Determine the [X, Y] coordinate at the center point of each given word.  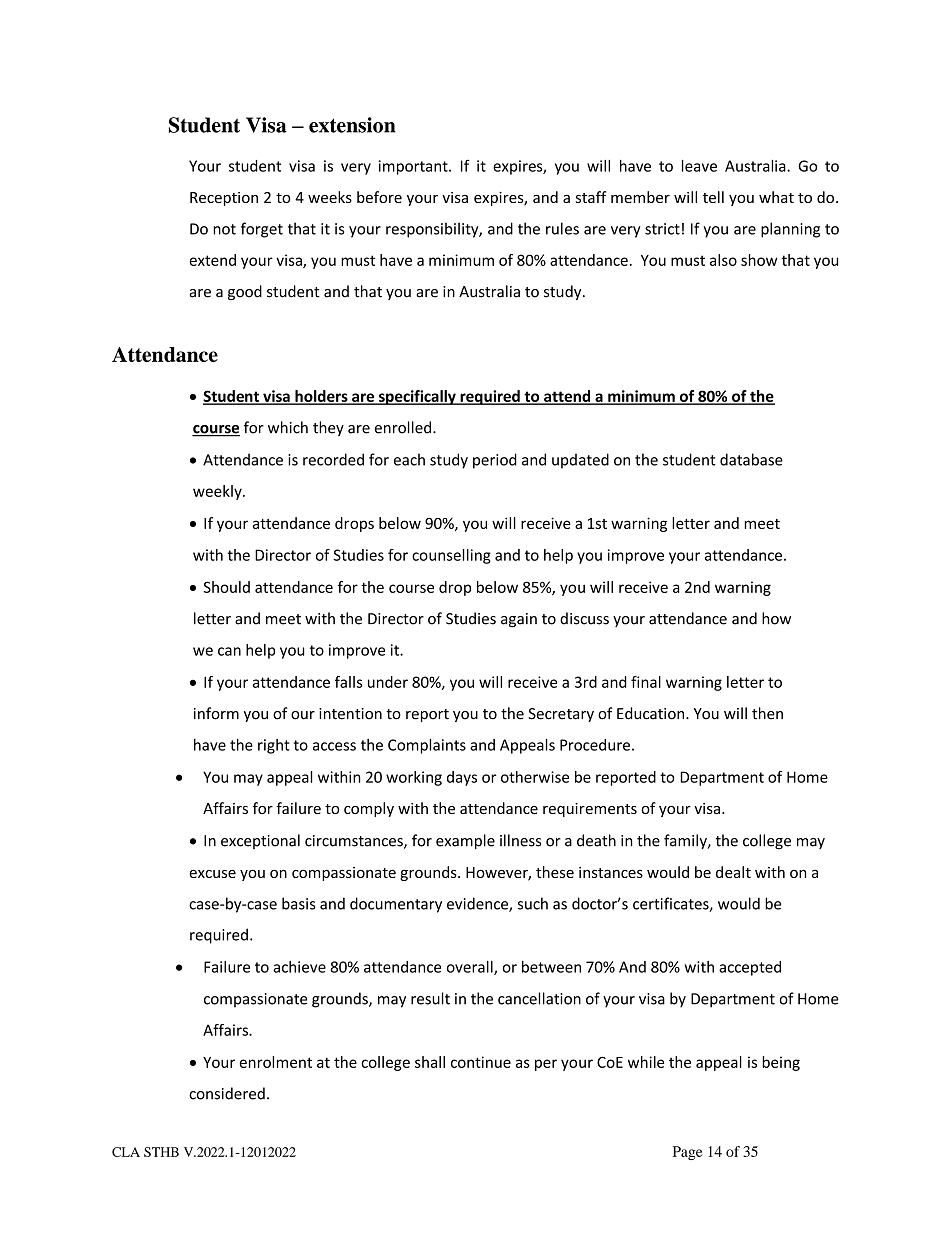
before [379, 197]
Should [226, 587]
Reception [224, 199]
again [519, 620]
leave [699, 166]
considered [227, 1093]
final [646, 682]
